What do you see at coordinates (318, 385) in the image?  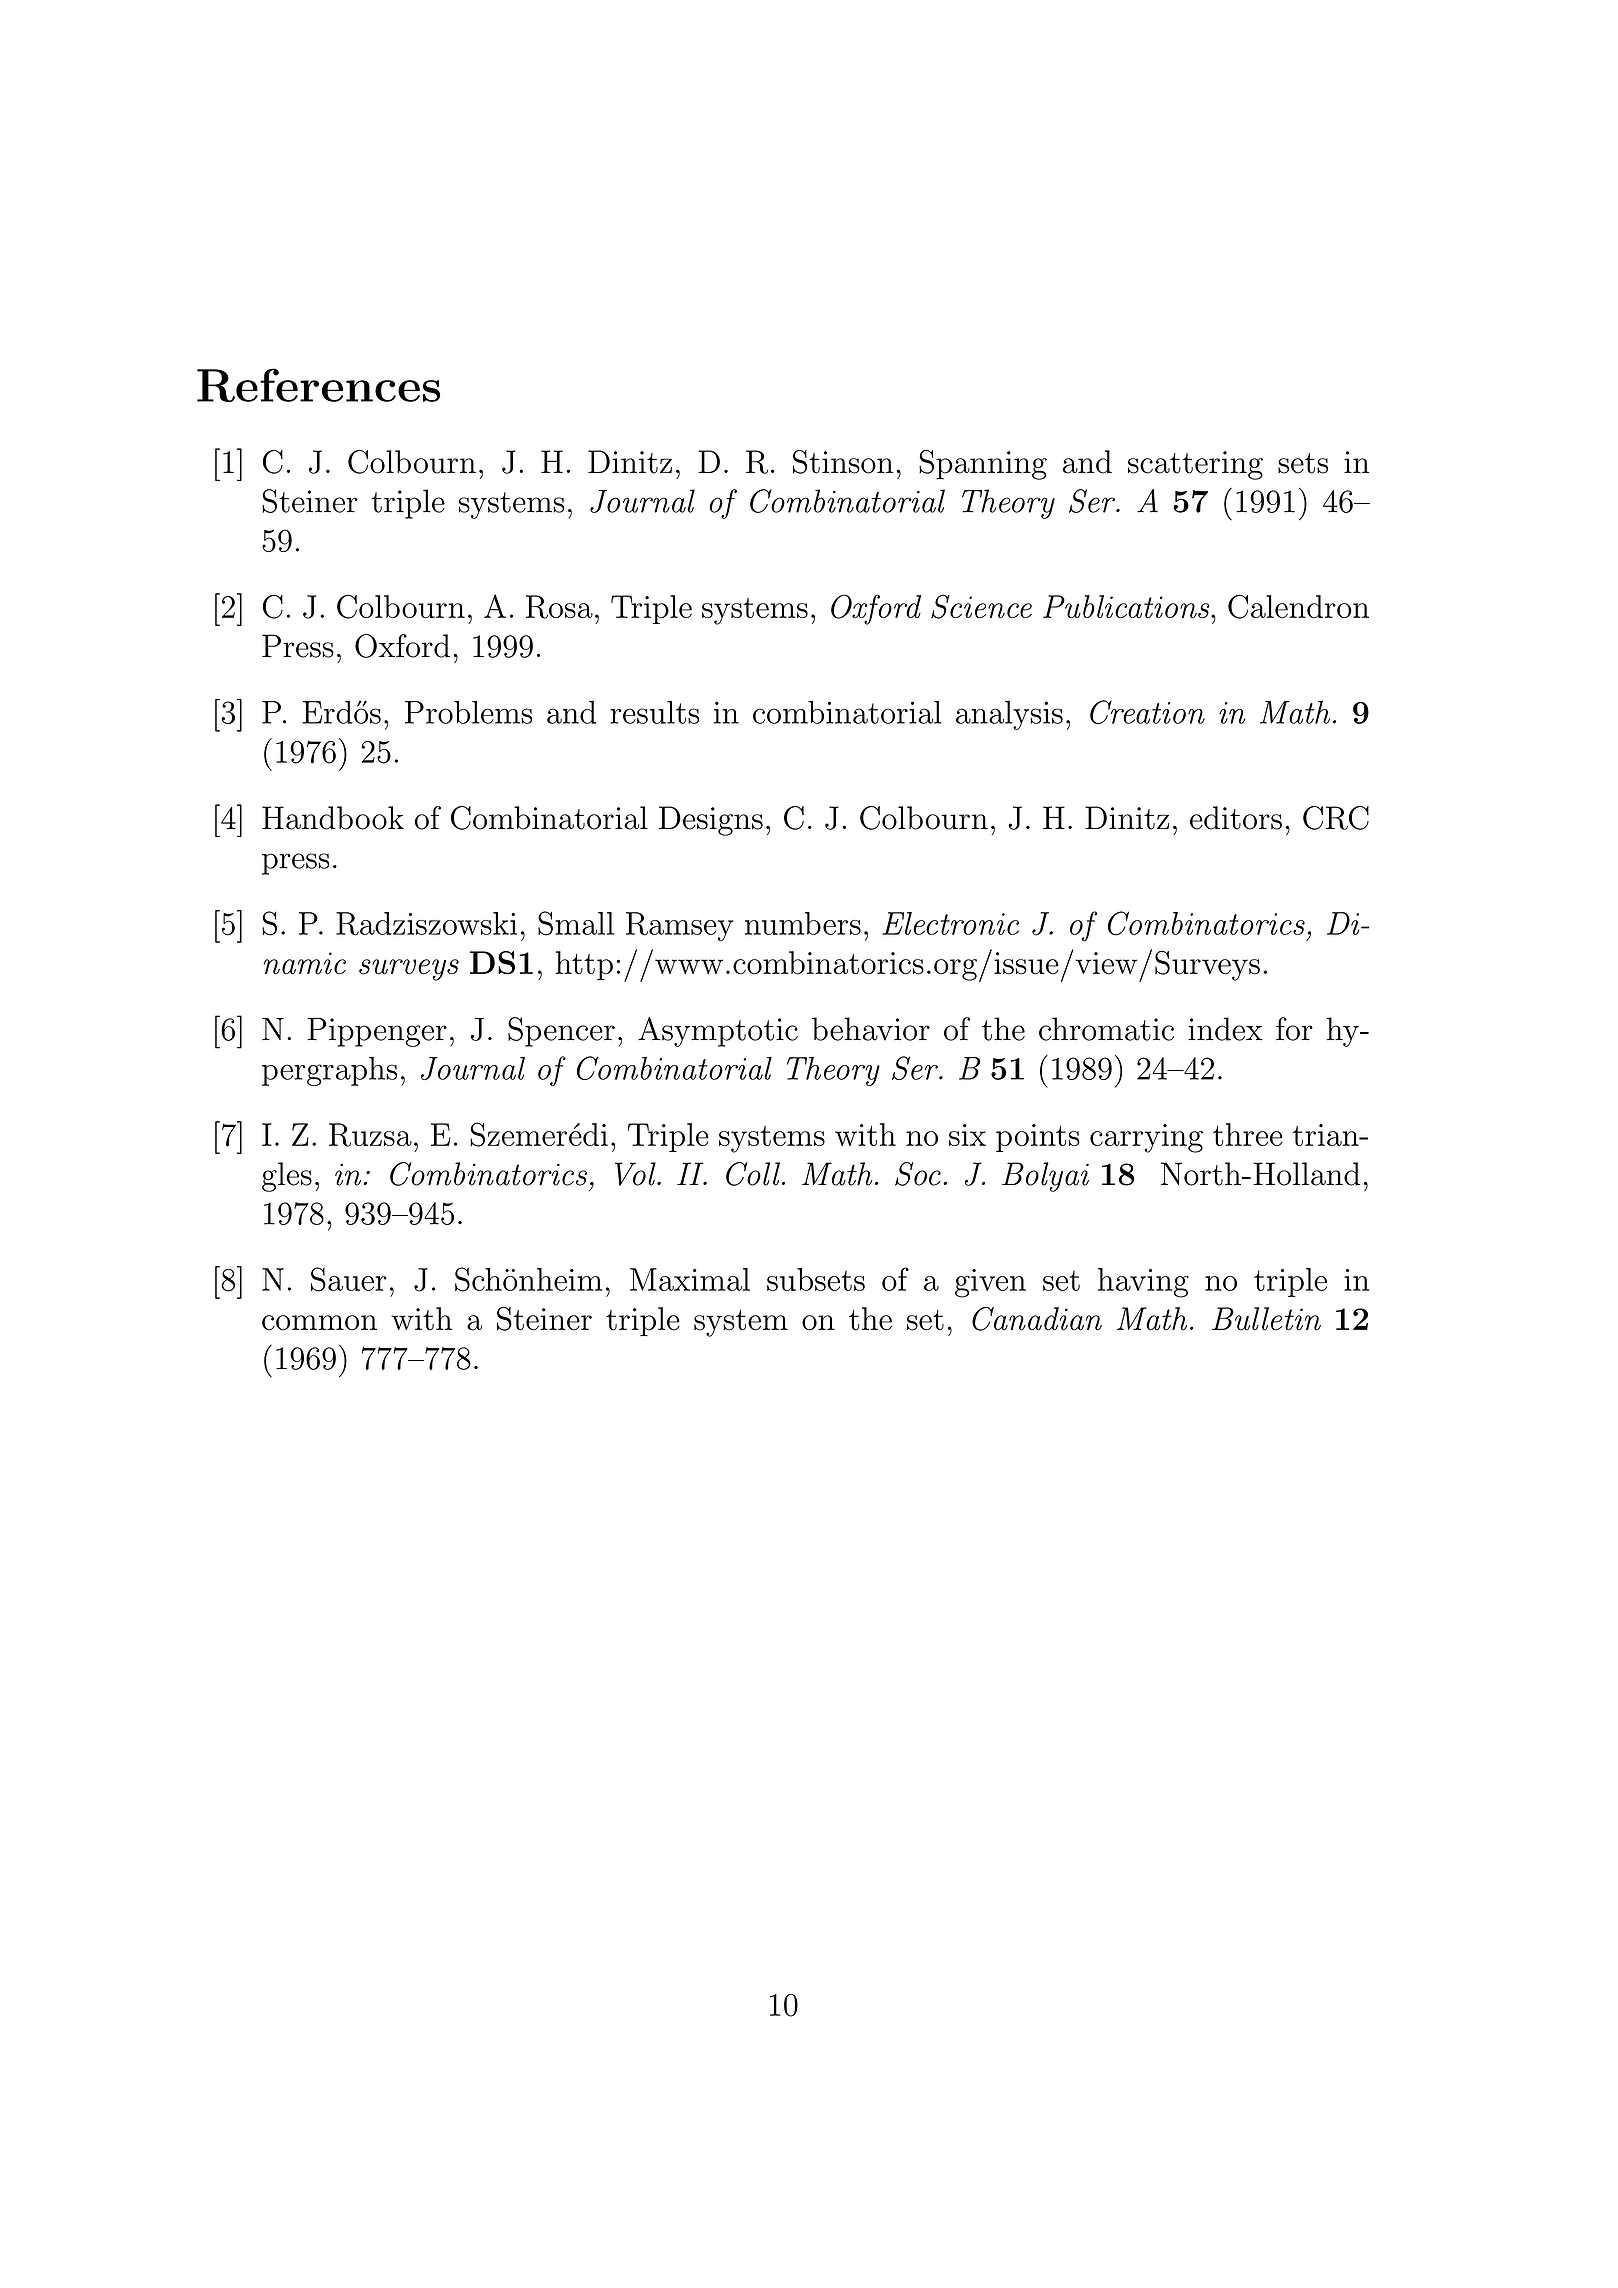 I see `References` at bounding box center [318, 385].
